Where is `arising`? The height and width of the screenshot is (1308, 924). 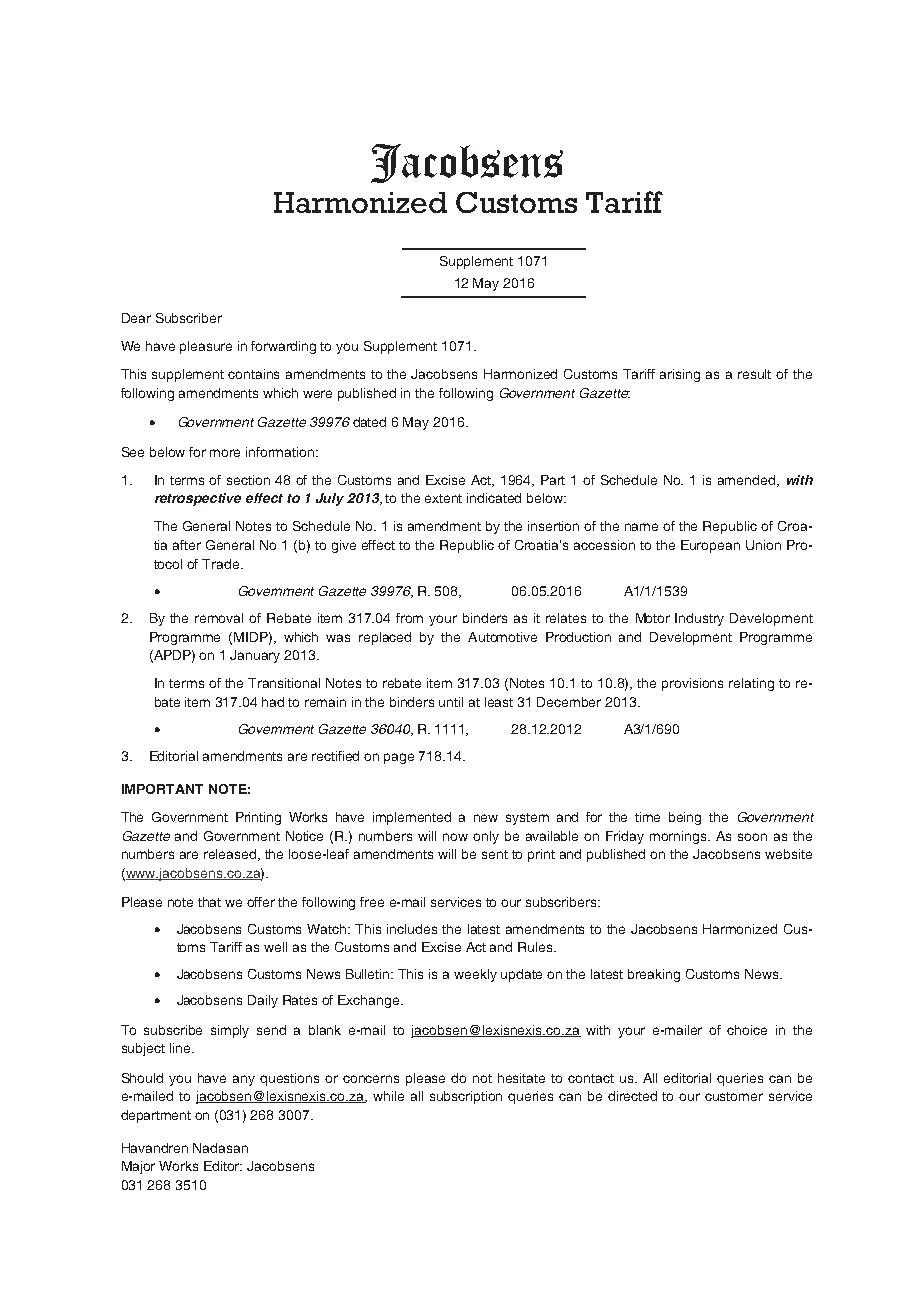
arising is located at coordinates (680, 375).
